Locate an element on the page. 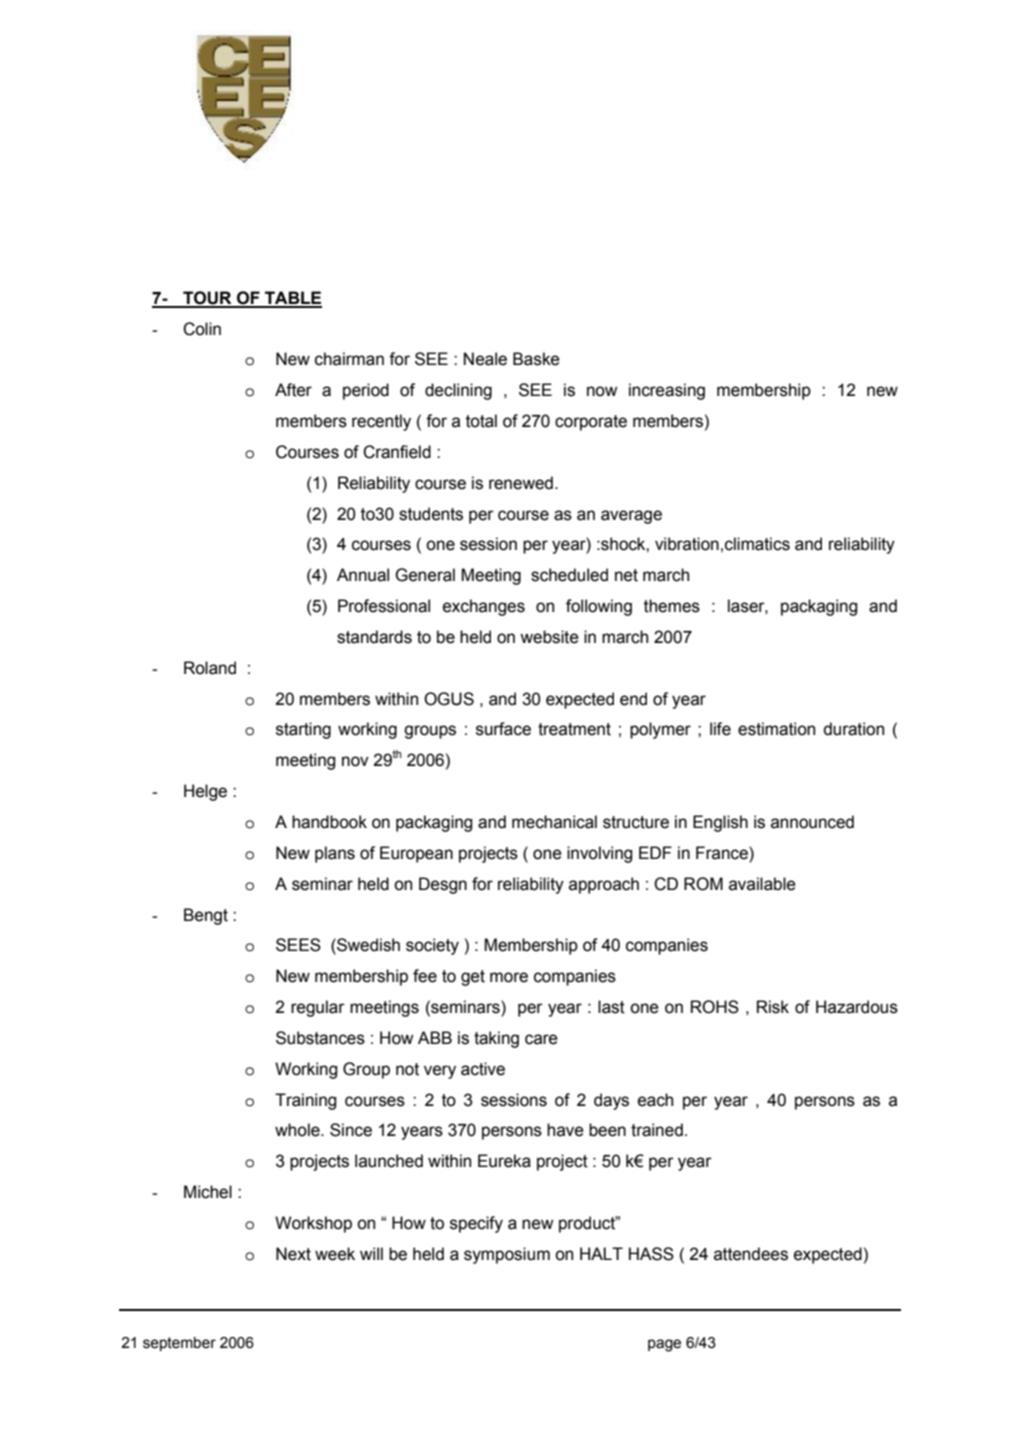  symposium is located at coordinates (507, 1255).
